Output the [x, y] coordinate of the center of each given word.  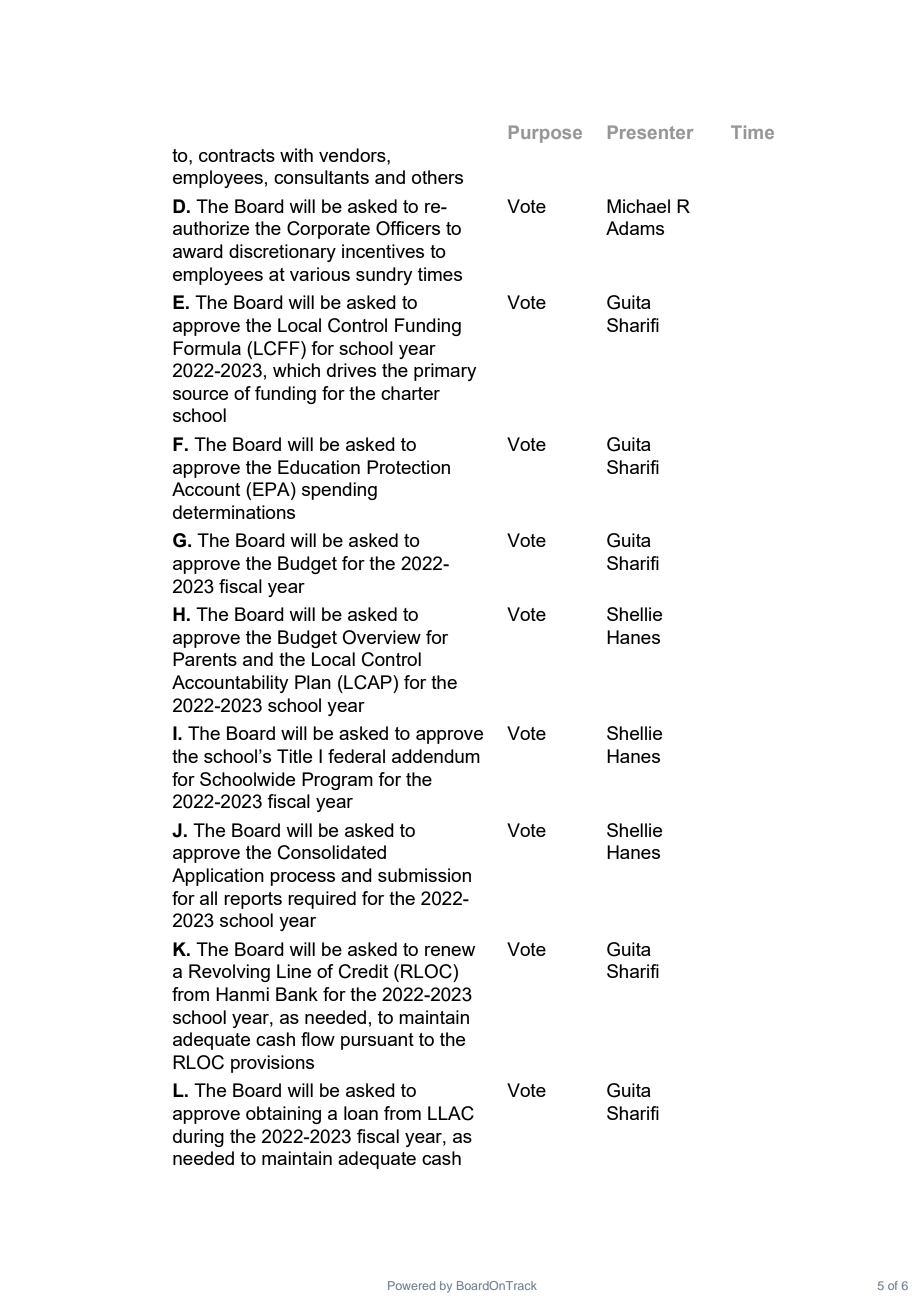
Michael [638, 206]
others [437, 177]
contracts [237, 155]
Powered [411, 1285]
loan [361, 1113]
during [198, 1138]
